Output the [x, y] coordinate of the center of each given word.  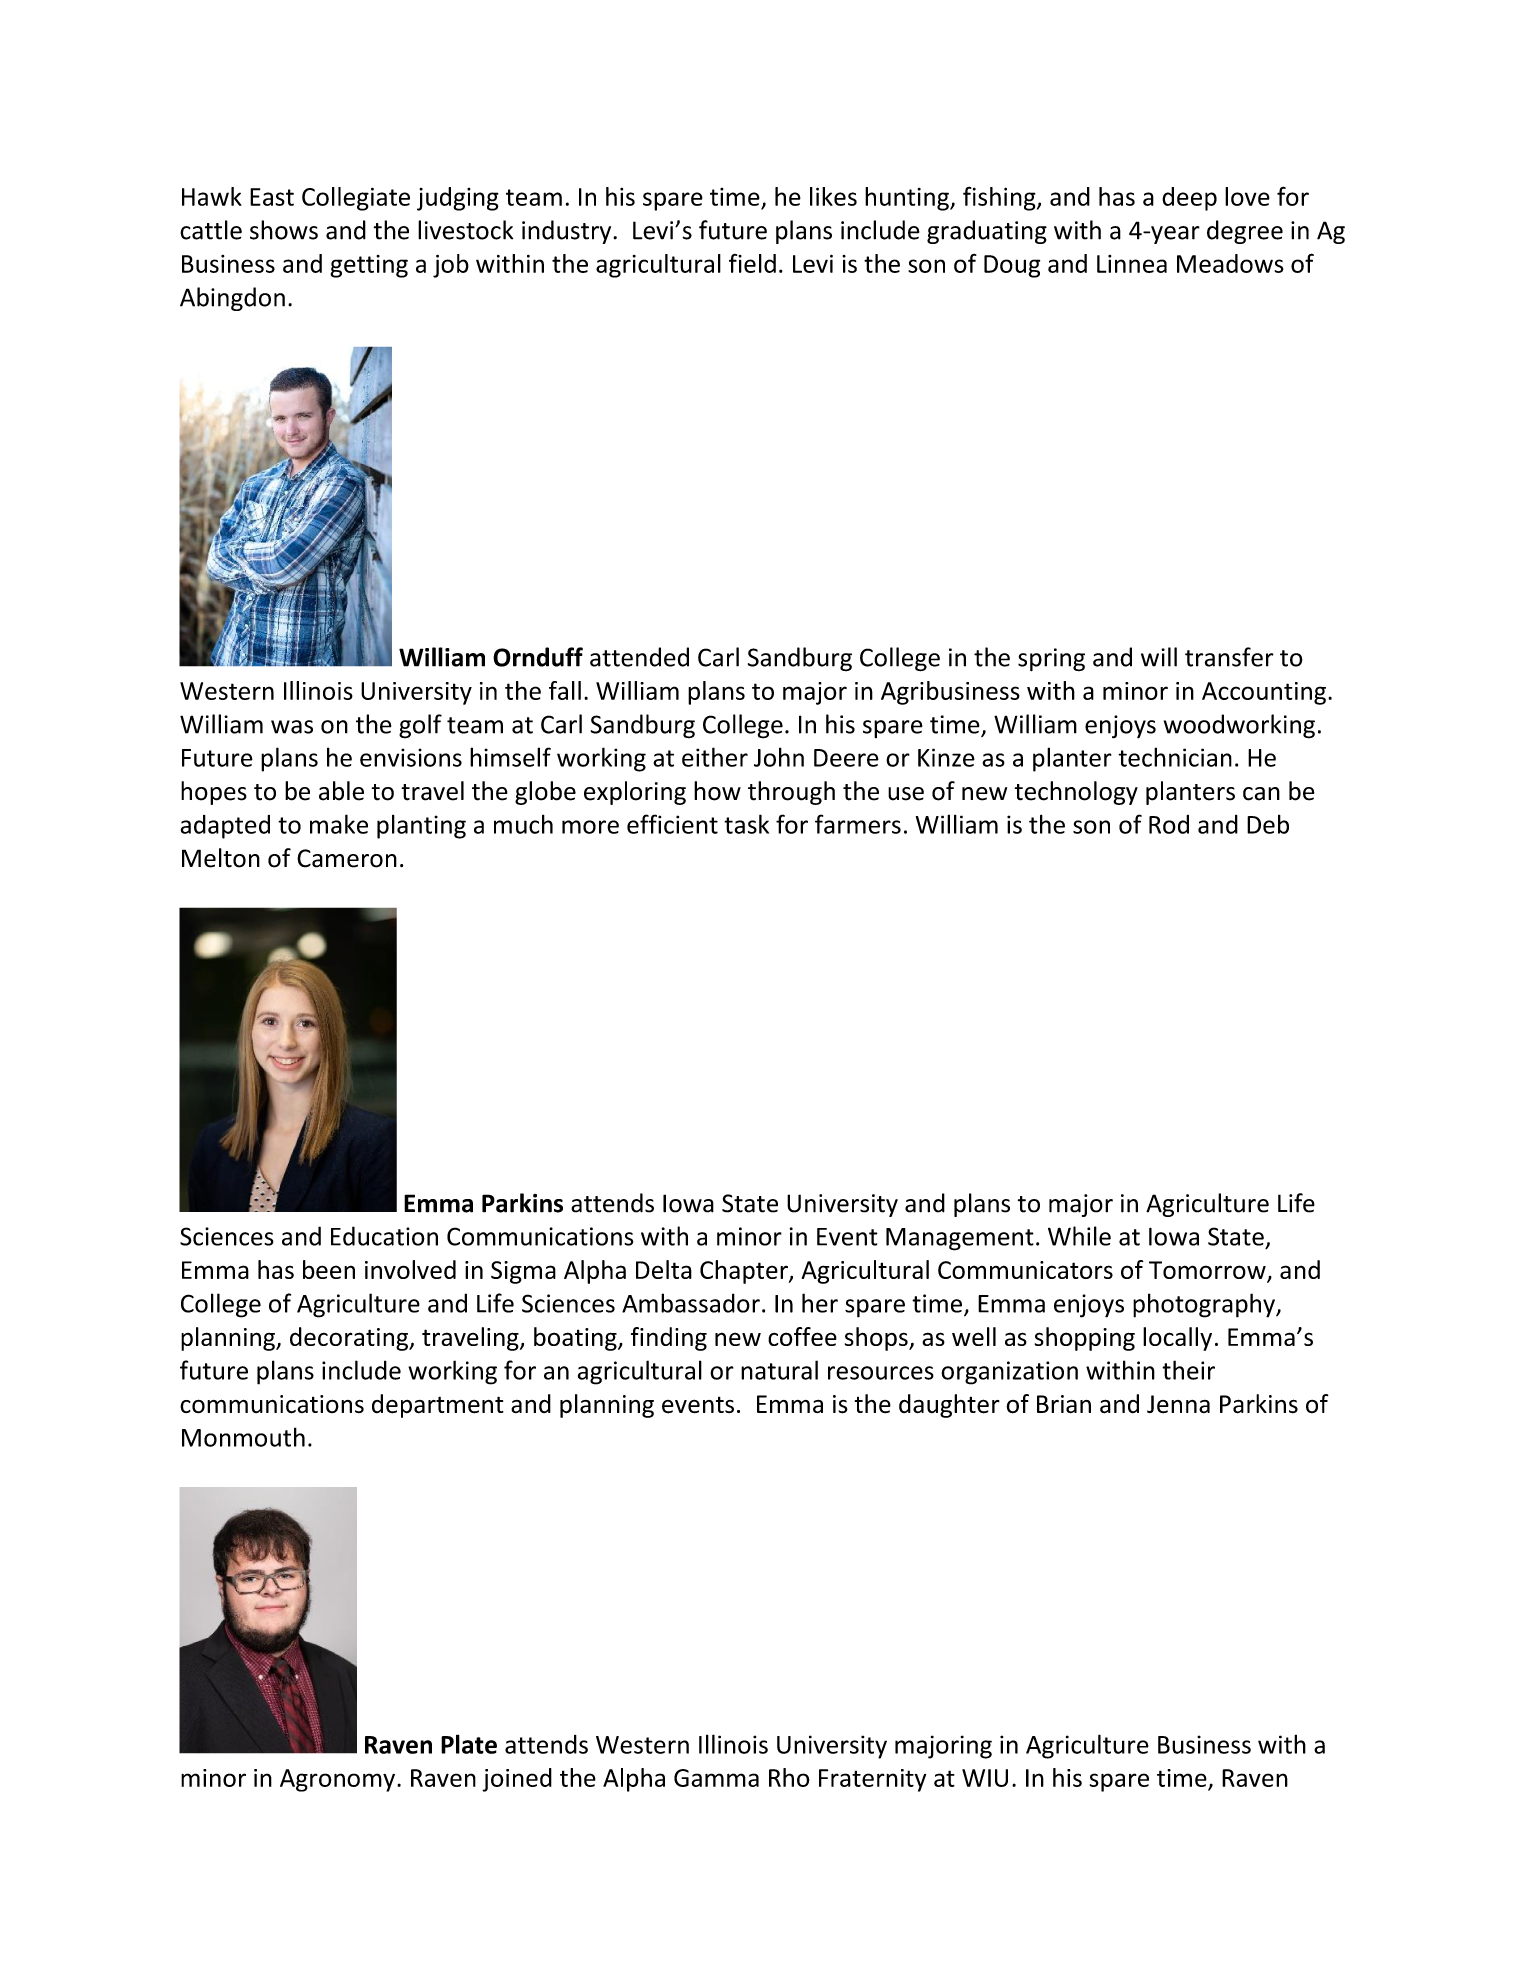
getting [369, 266]
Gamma [716, 1778]
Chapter [745, 1272]
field [752, 263]
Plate [469, 1744]
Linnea [1132, 264]
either [715, 757]
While [1079, 1236]
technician [1175, 757]
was [292, 727]
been [329, 1269]
